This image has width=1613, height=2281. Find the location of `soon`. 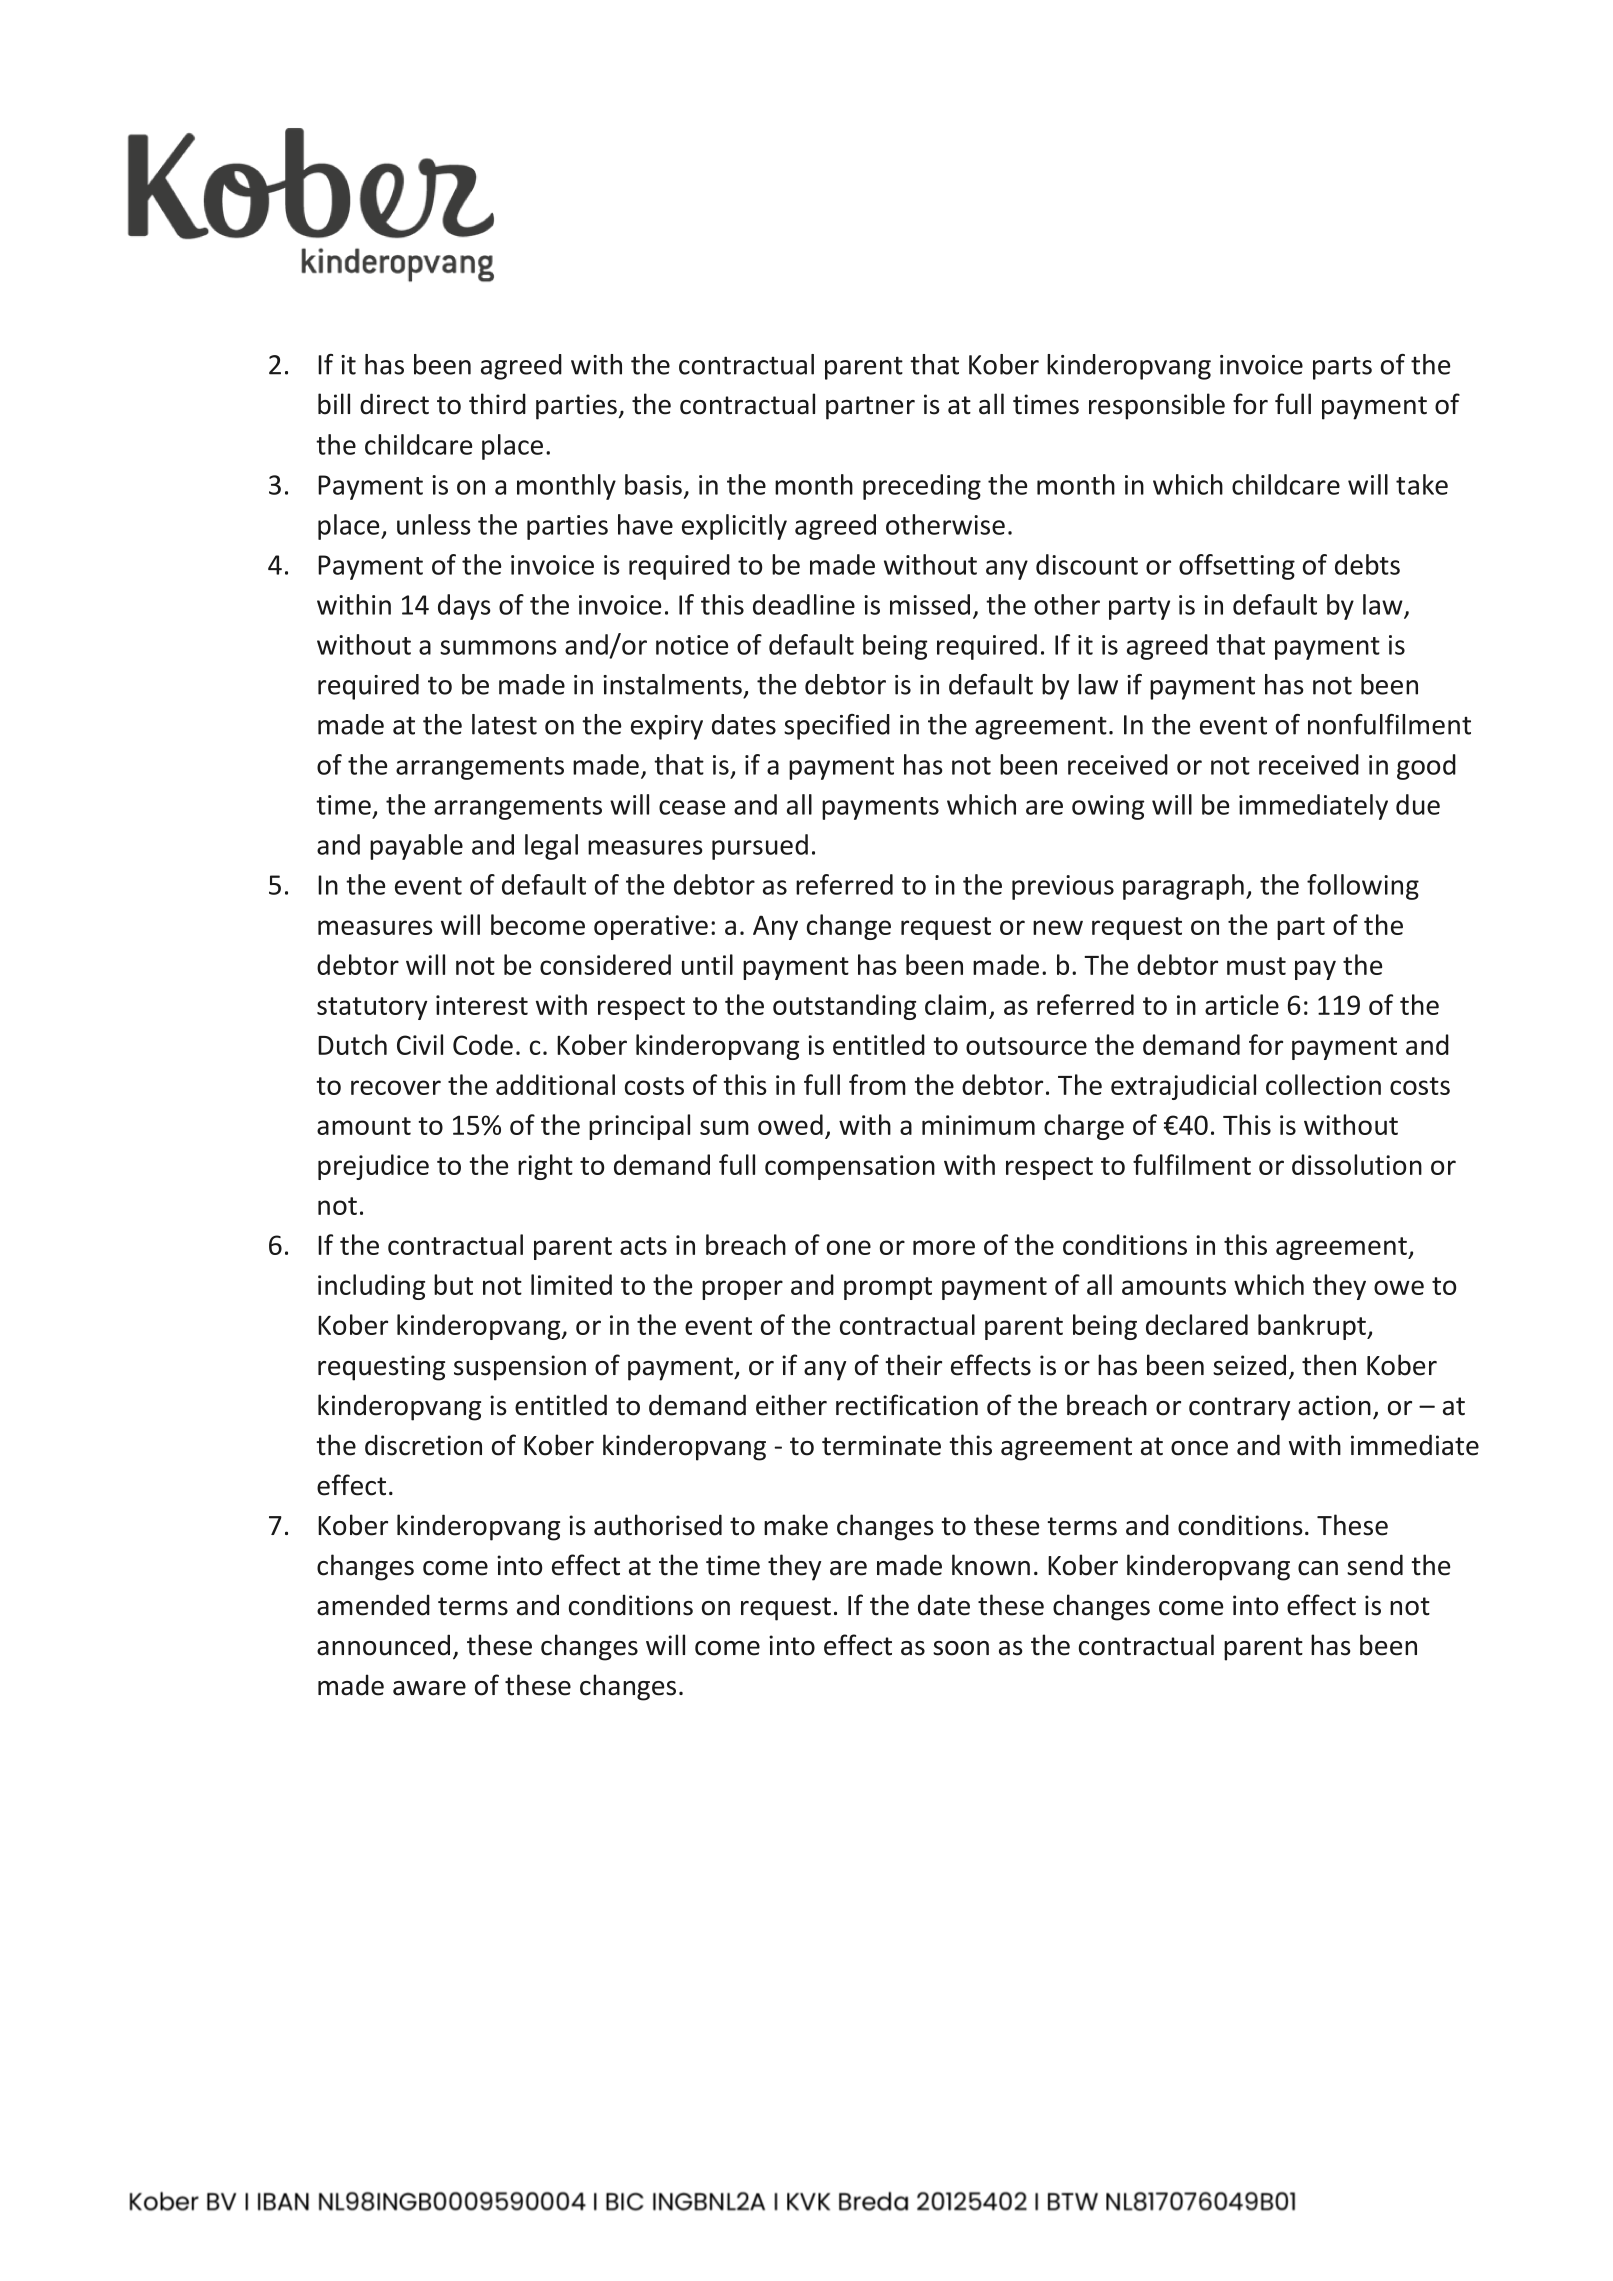

soon is located at coordinates (961, 1648).
